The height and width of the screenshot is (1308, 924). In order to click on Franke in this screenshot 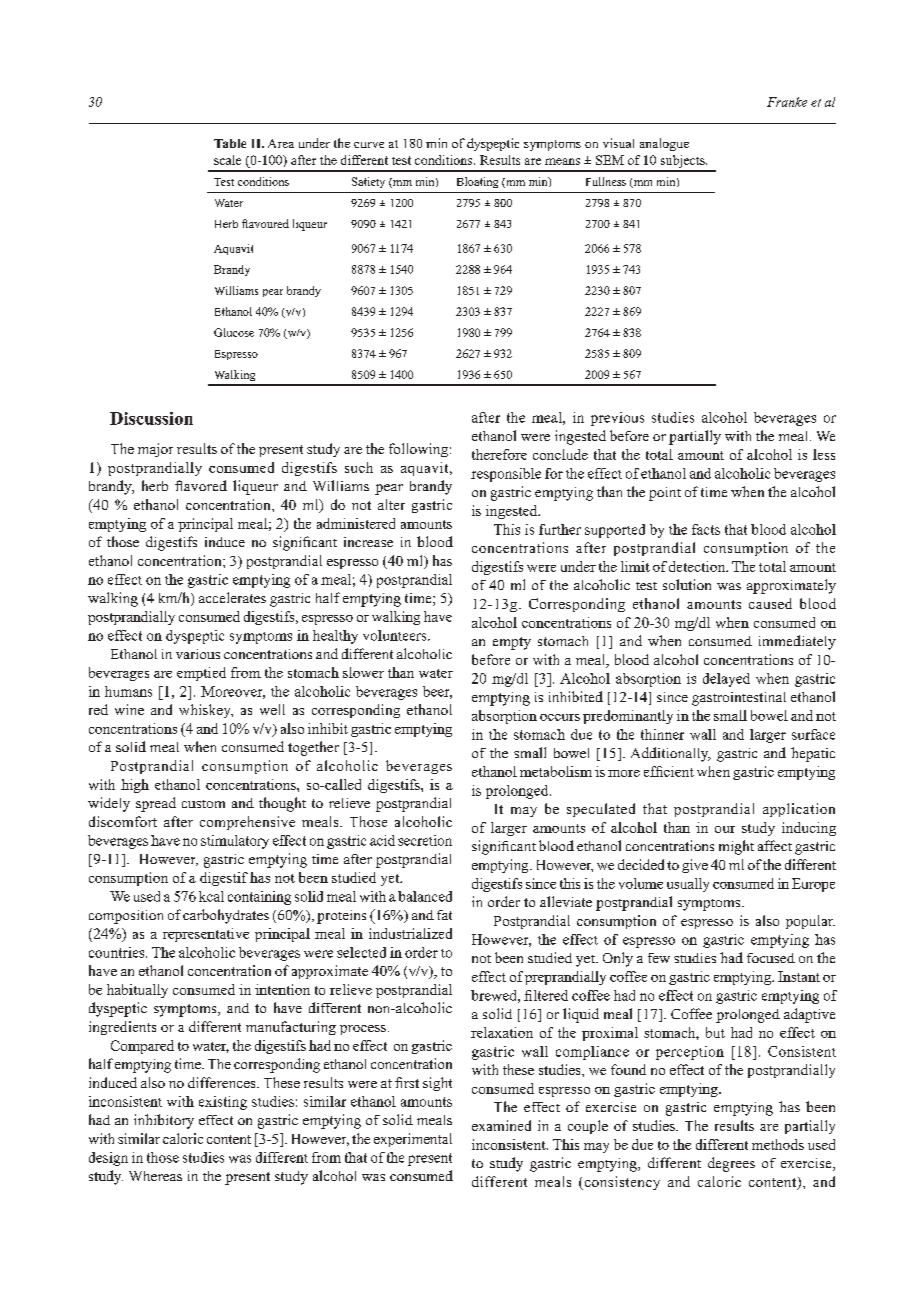, I will do `click(787, 102)`.
